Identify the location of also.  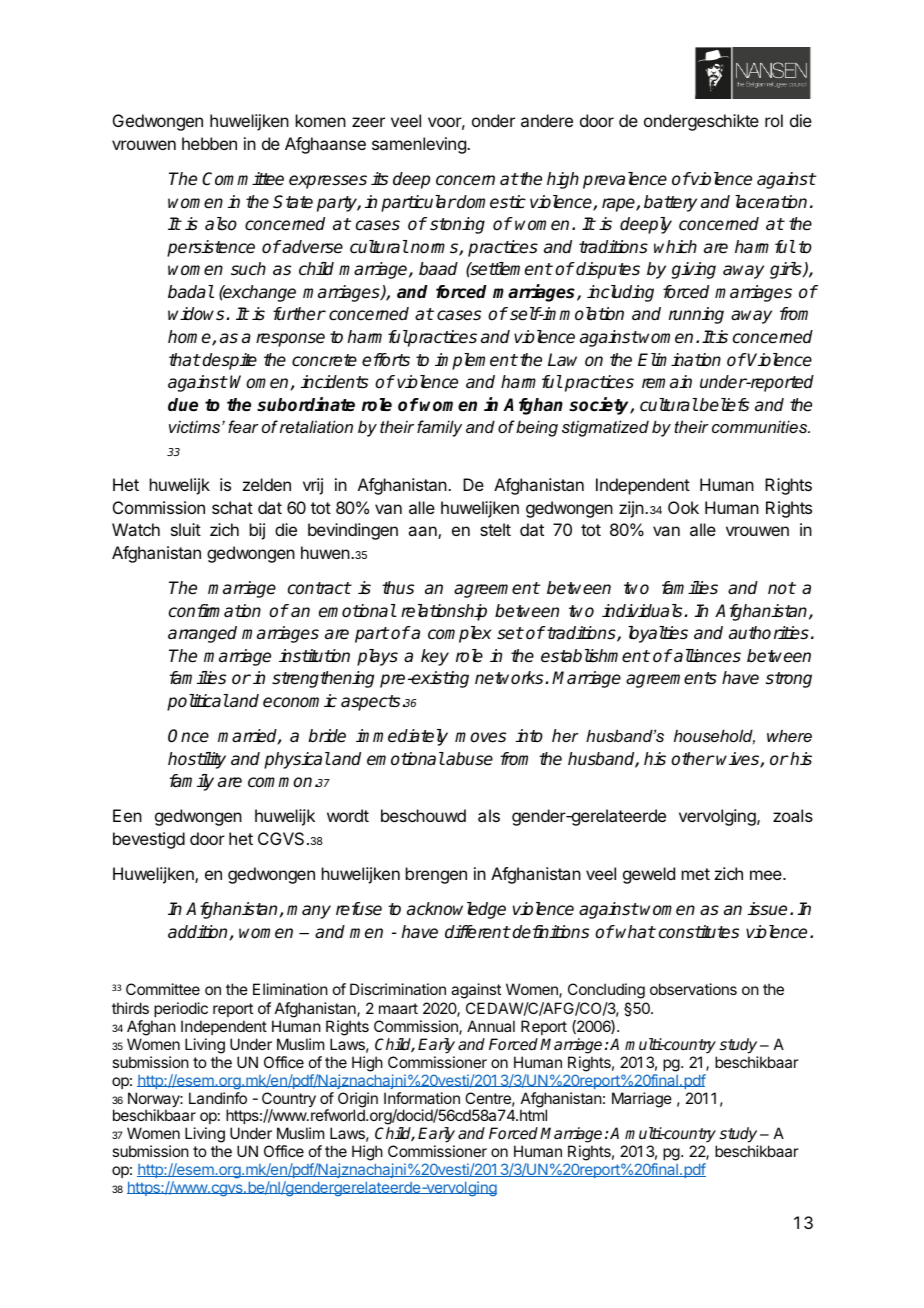
(221, 224).
